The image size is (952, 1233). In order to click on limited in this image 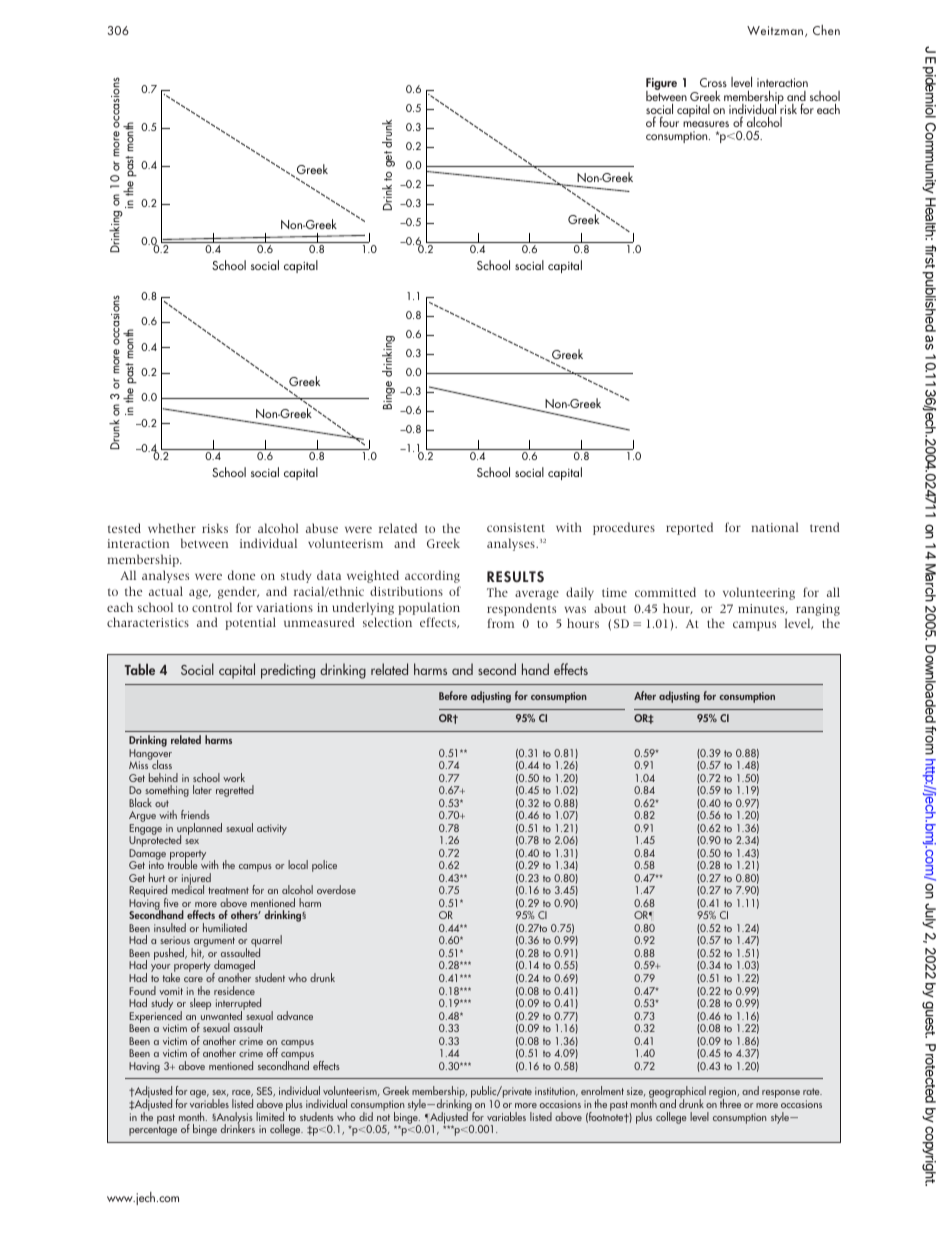, I will do `click(271, 1115)`.
